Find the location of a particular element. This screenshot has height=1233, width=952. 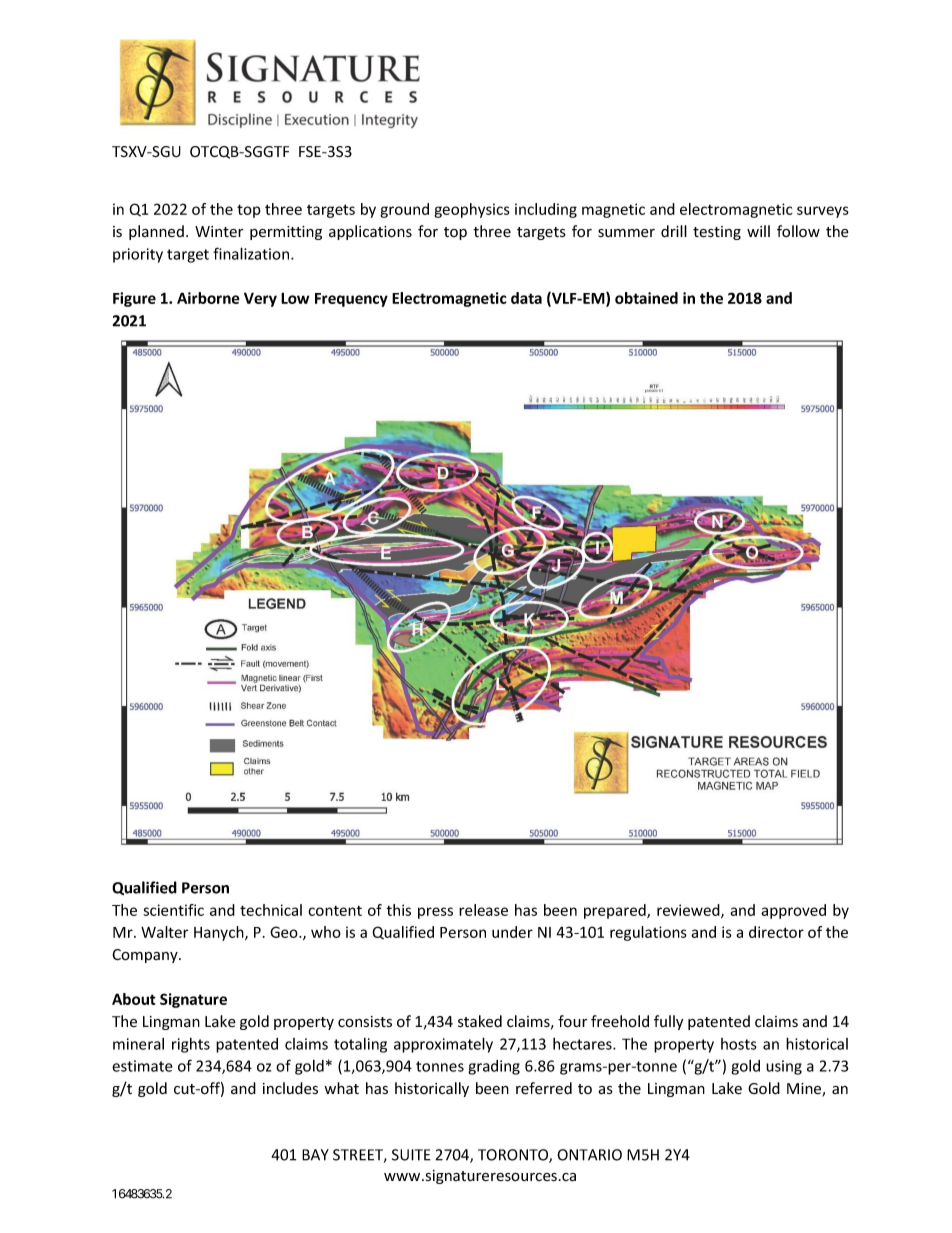

Winter is located at coordinates (219, 232).
